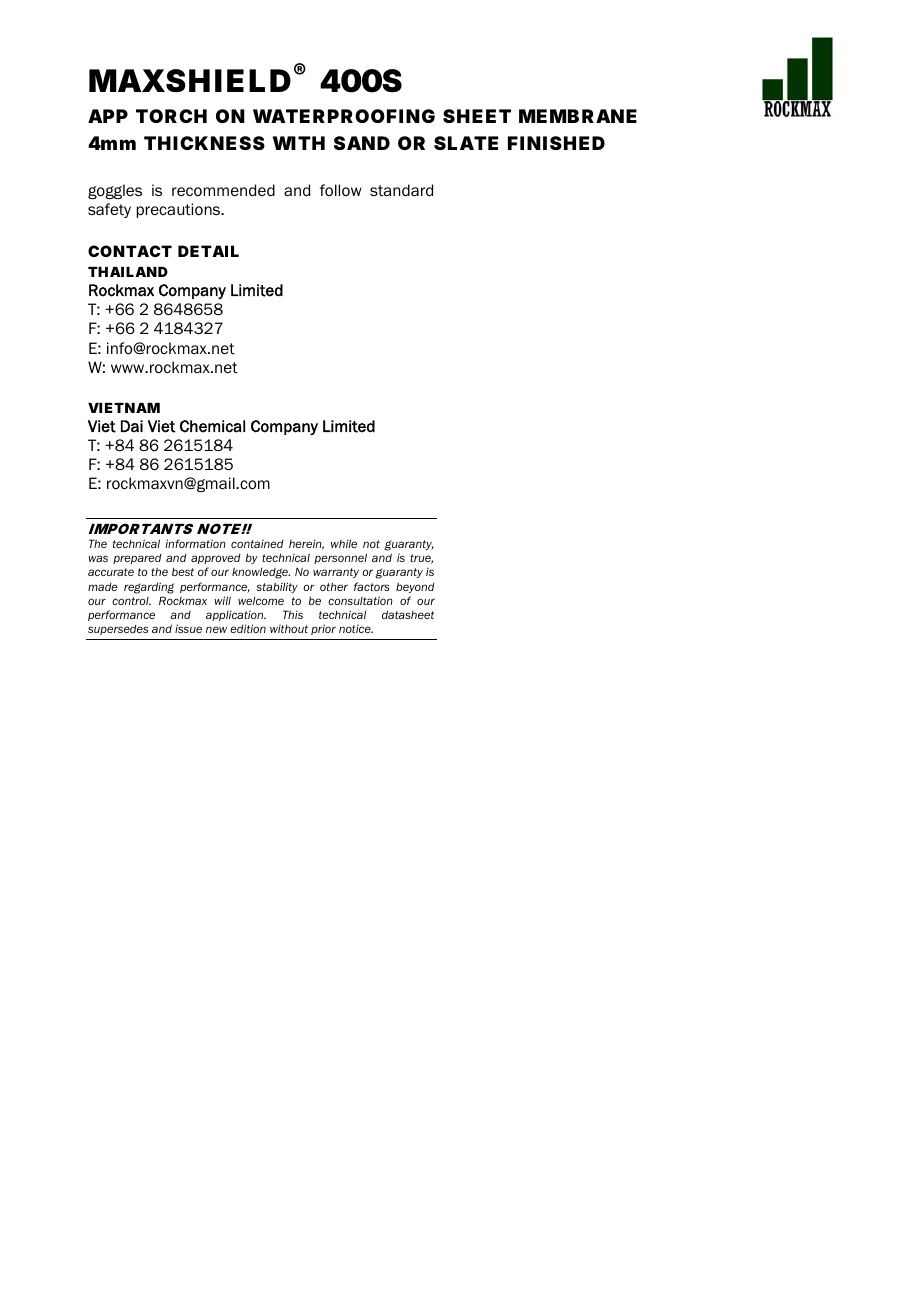 This screenshot has height=1308, width=924. What do you see at coordinates (323, 629) in the screenshot?
I see `prior` at bounding box center [323, 629].
